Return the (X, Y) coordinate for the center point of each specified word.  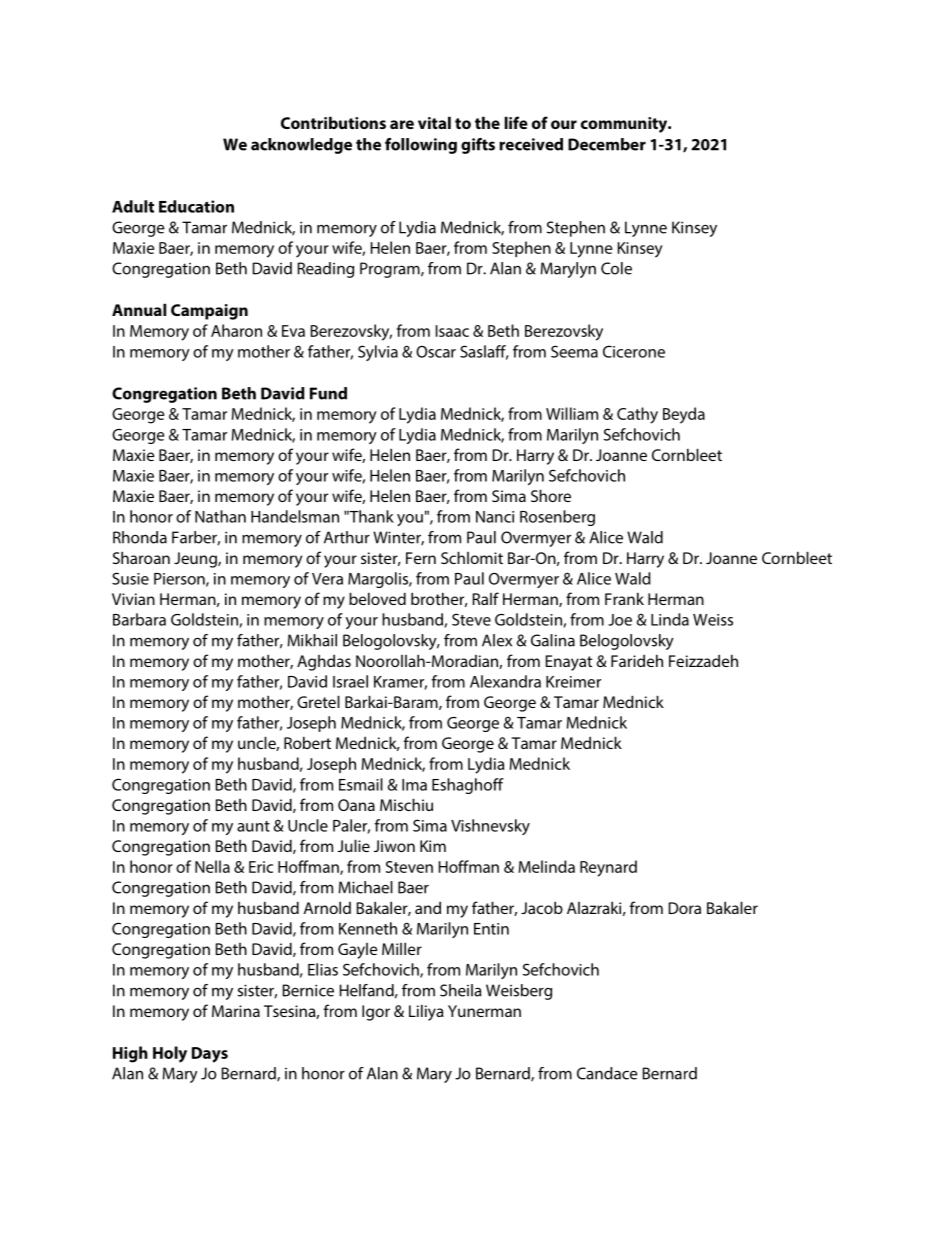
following (421, 146)
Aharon (236, 330)
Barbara (139, 619)
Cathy (637, 415)
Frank (624, 598)
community (625, 125)
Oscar (436, 352)
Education (196, 206)
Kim (433, 846)
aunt (253, 826)
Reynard (608, 868)
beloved (377, 598)
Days (210, 1055)
